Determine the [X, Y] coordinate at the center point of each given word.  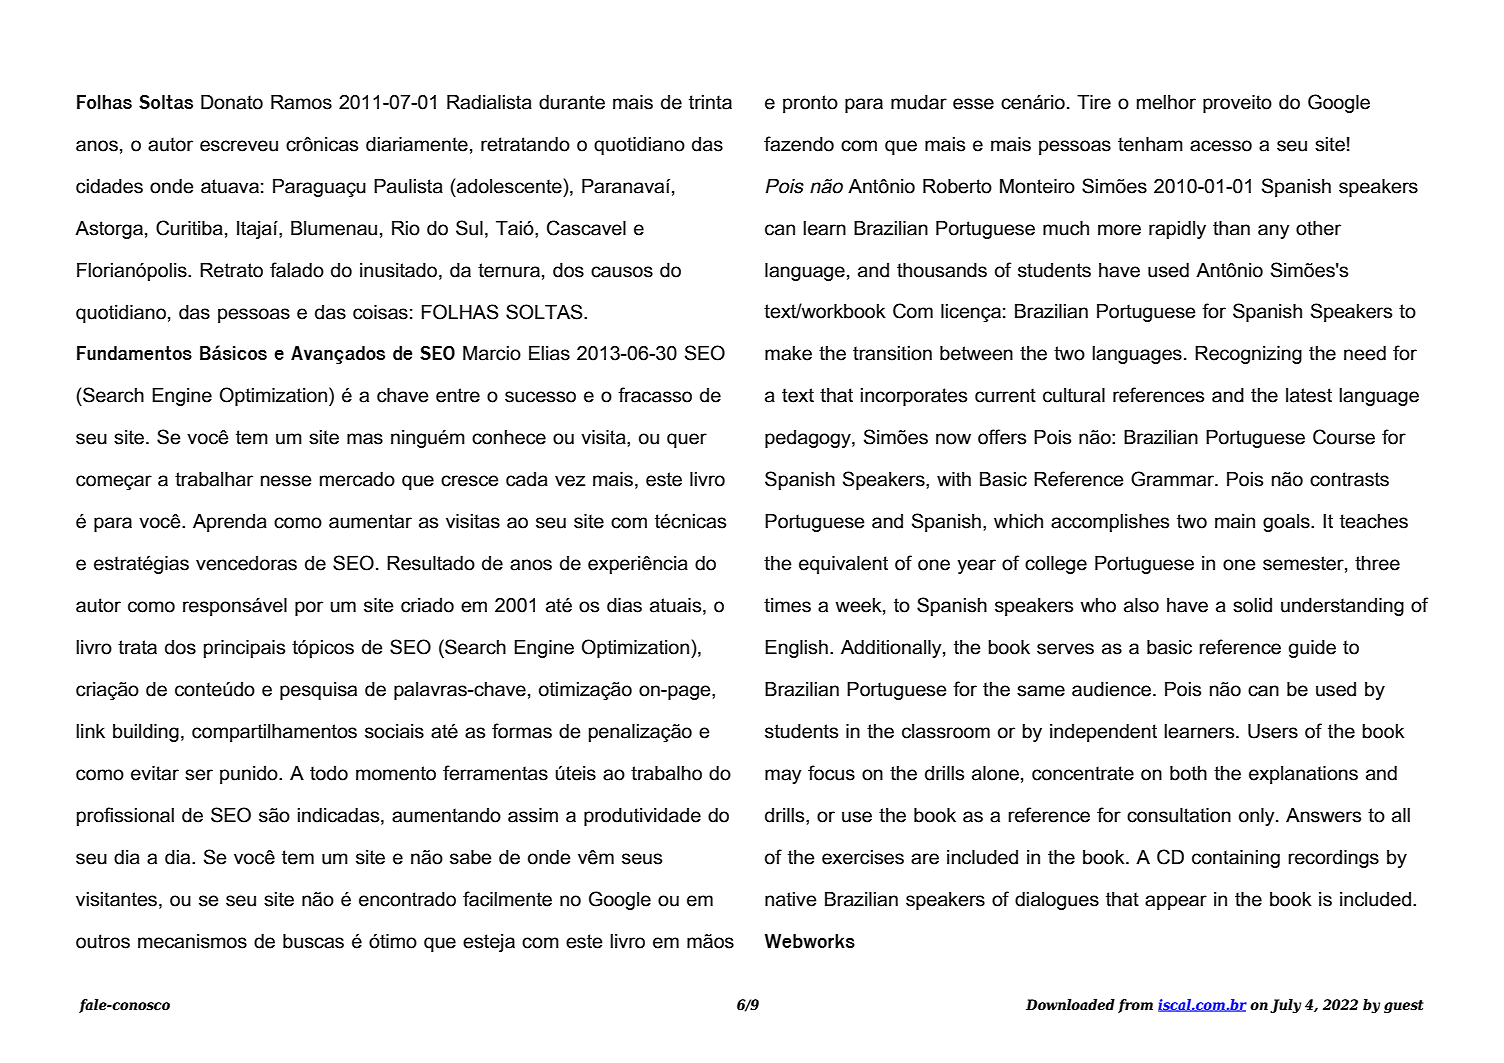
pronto [810, 104]
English [796, 649]
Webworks [810, 941]
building [146, 733]
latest [1309, 395]
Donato [232, 102]
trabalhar [214, 479]
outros [103, 941]
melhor [1166, 102]
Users [1273, 731]
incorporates [914, 397]
